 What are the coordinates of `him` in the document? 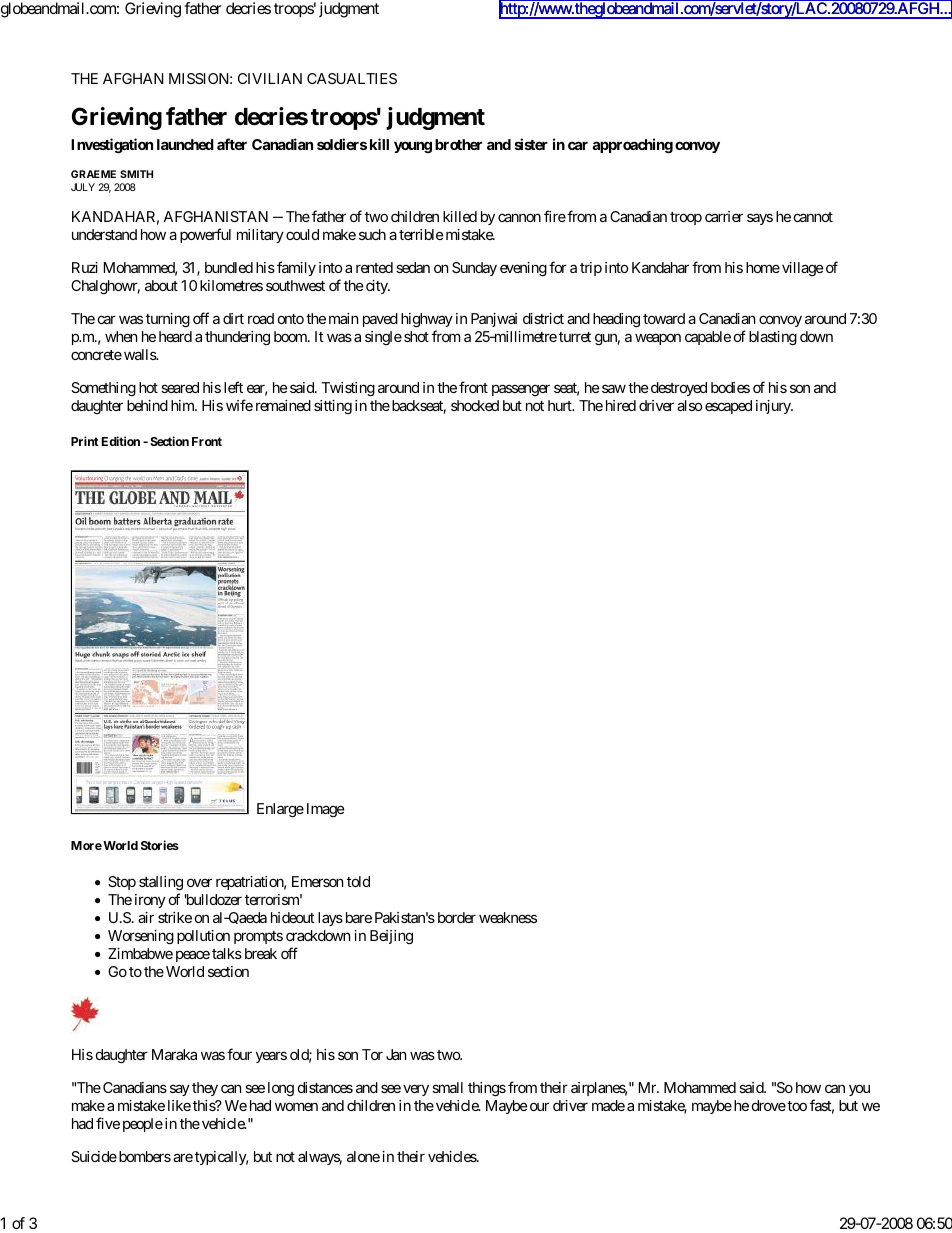 It's located at (183, 405).
